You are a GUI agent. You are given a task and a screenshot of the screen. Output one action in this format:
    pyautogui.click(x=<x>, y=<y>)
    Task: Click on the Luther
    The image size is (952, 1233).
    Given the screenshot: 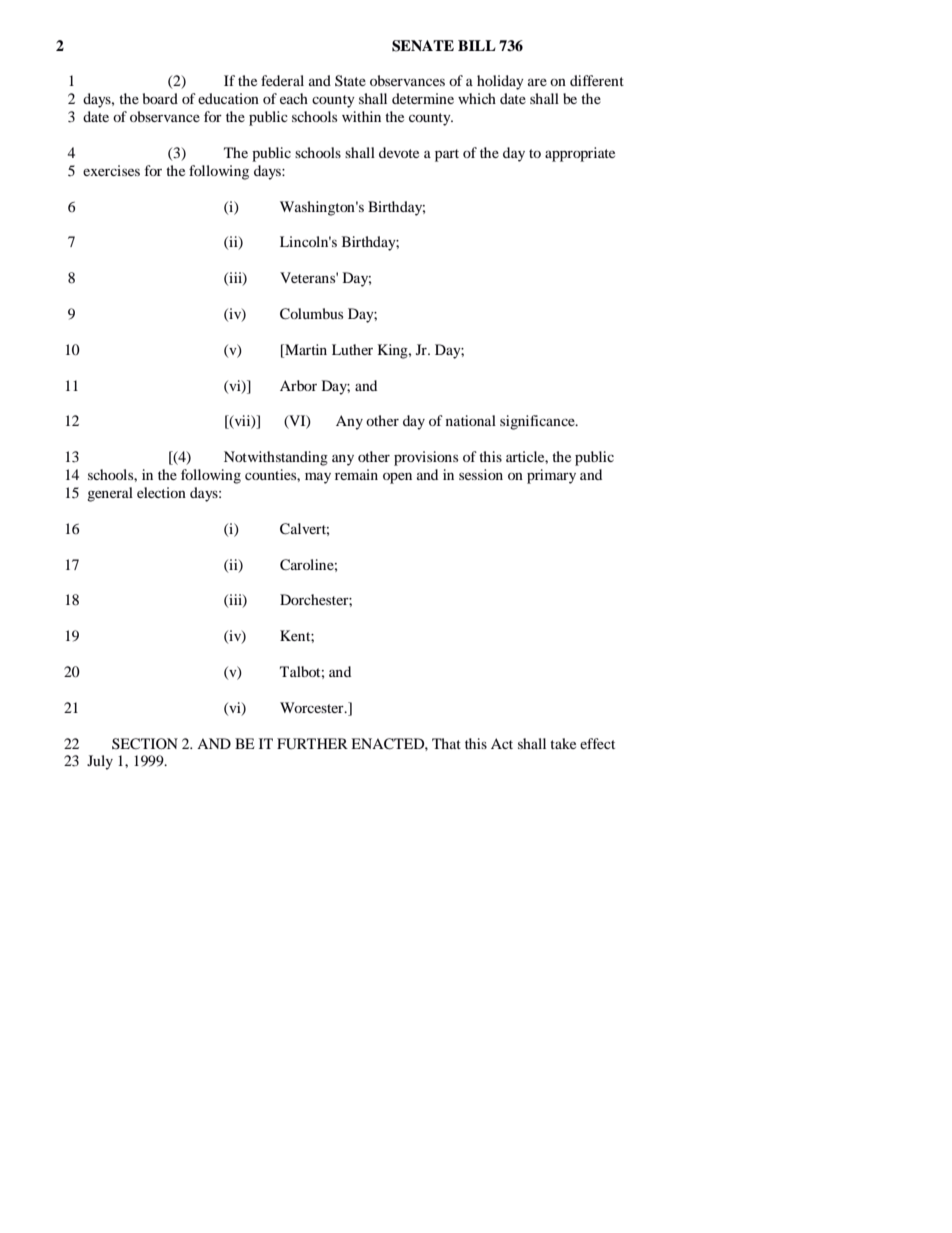 What is the action you would take?
    pyautogui.click(x=352, y=349)
